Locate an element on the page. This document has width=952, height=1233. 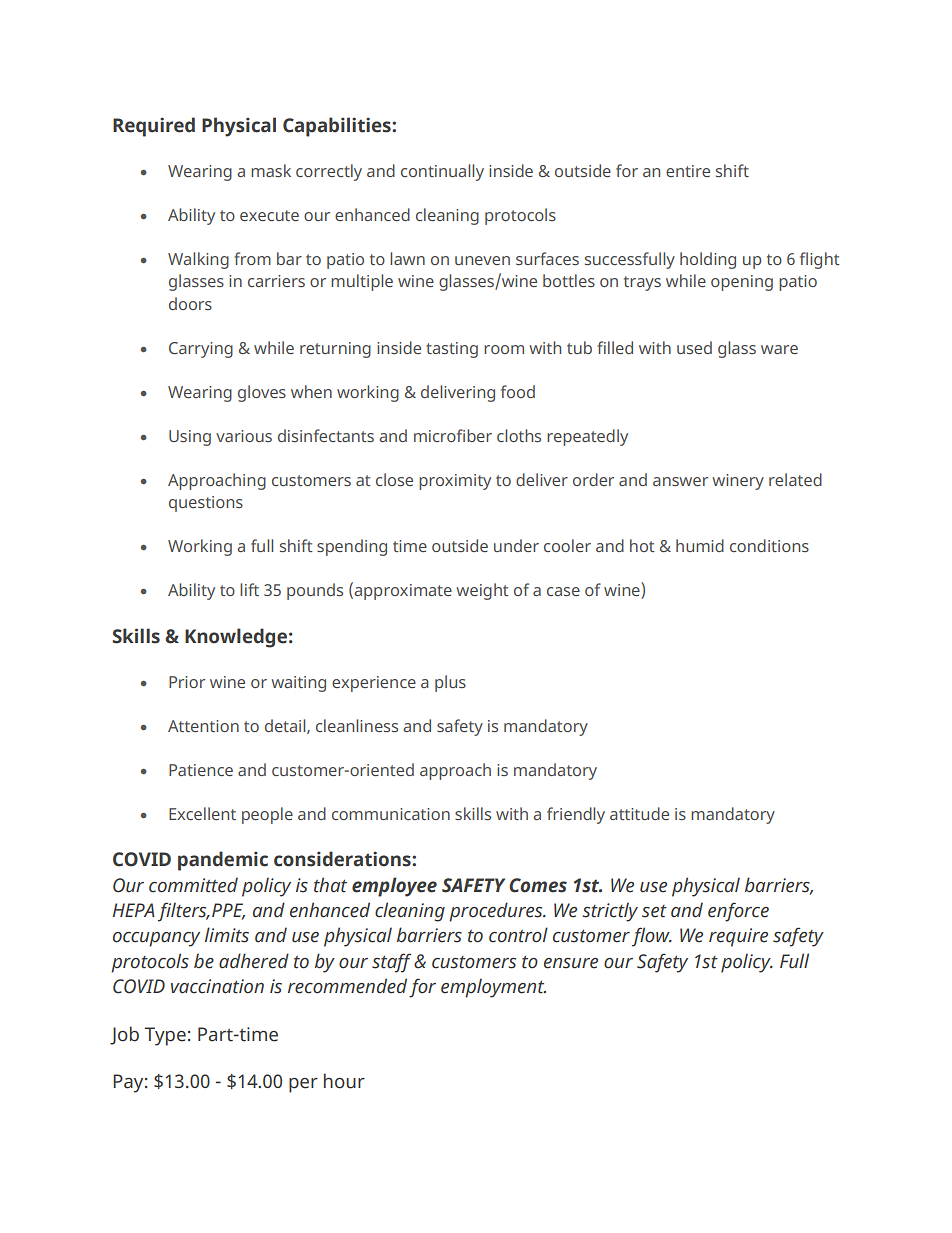
microfiber is located at coordinates (453, 435).
